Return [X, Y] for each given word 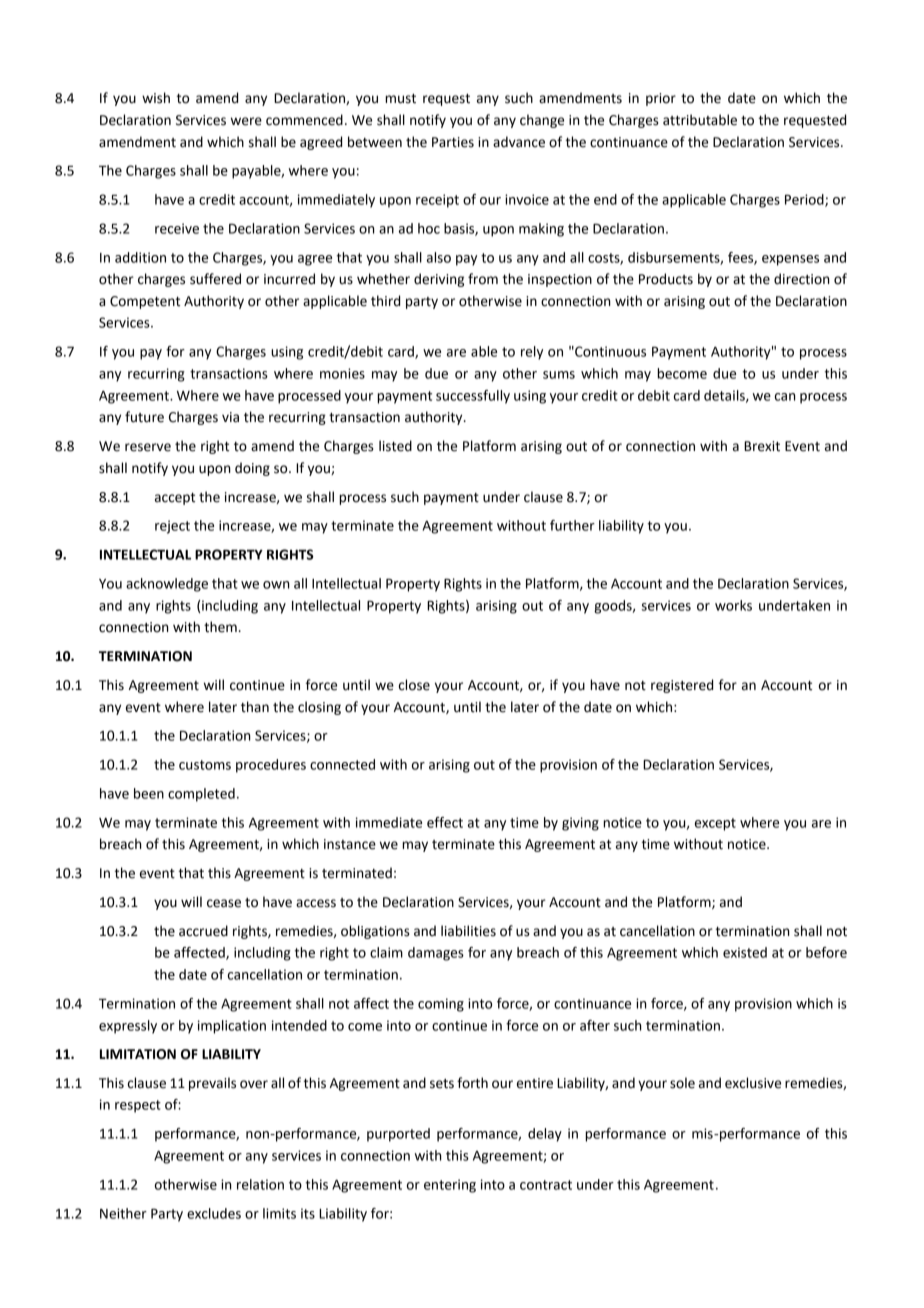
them [220, 627]
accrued [203, 931]
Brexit [762, 446]
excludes [214, 1213]
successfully [473, 397]
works [733, 605]
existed [745, 952]
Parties [453, 142]
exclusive [753, 1083]
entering [450, 1186]
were [246, 121]
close [414, 685]
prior [661, 99]
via [230, 417]
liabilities [468, 931]
